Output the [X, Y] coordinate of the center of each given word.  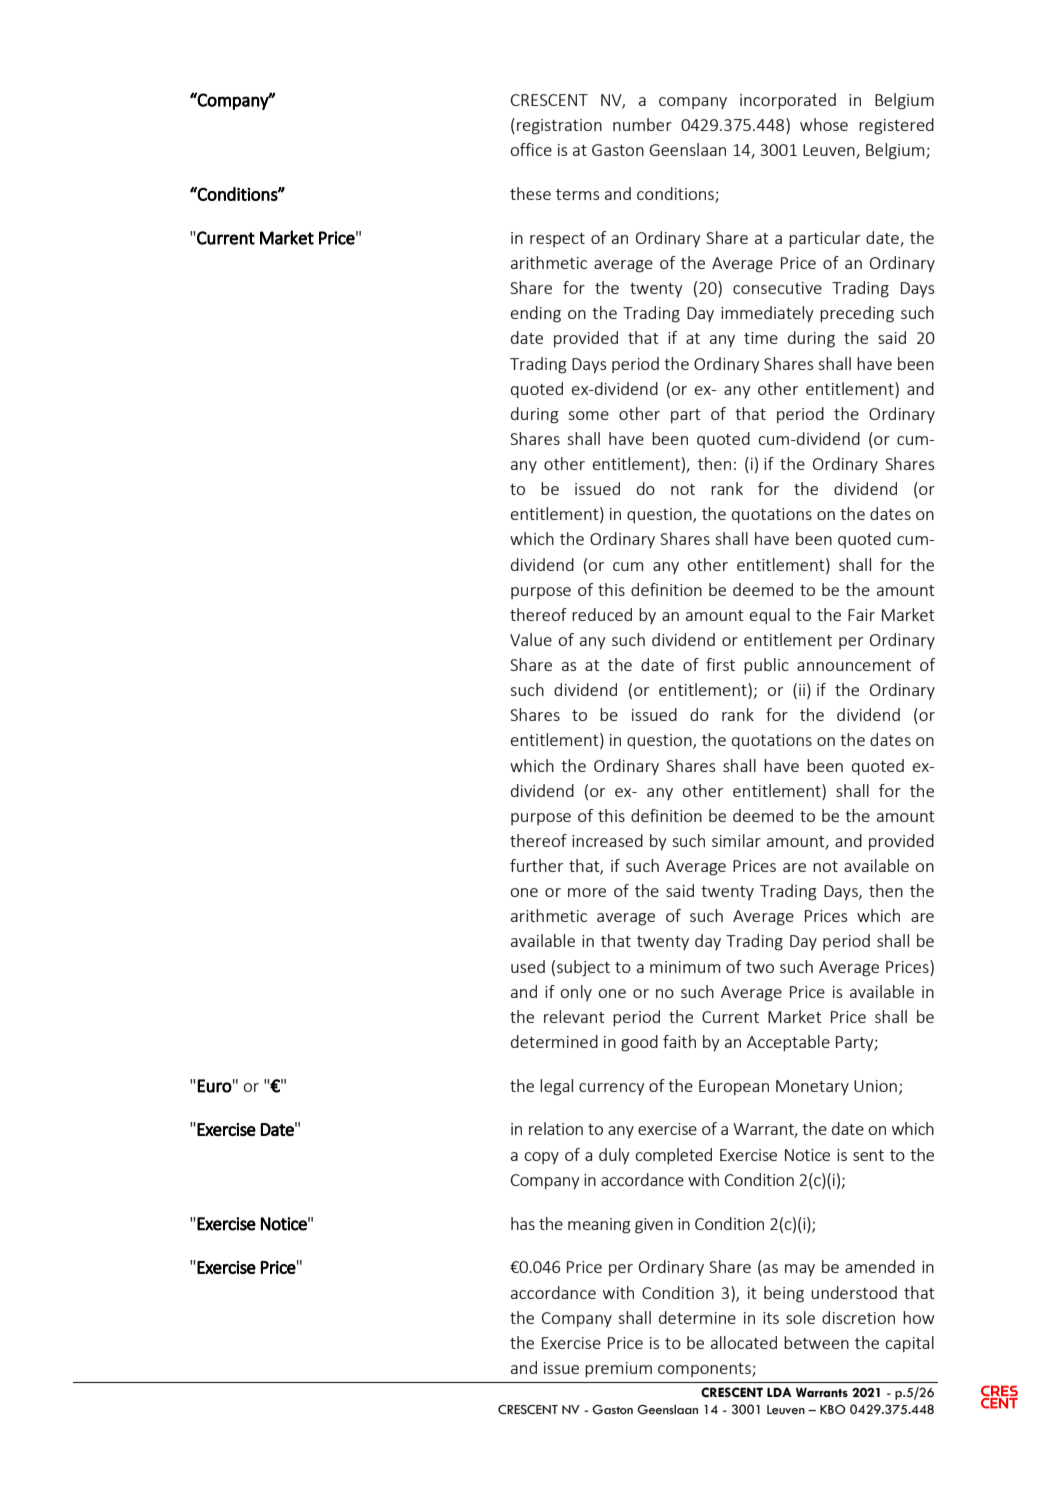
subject [583, 968]
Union [875, 1086]
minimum [685, 967]
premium [618, 1369]
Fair [861, 615]
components [705, 1370]
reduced [602, 614]
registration [559, 127]
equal [770, 616]
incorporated [788, 101]
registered [896, 126]
